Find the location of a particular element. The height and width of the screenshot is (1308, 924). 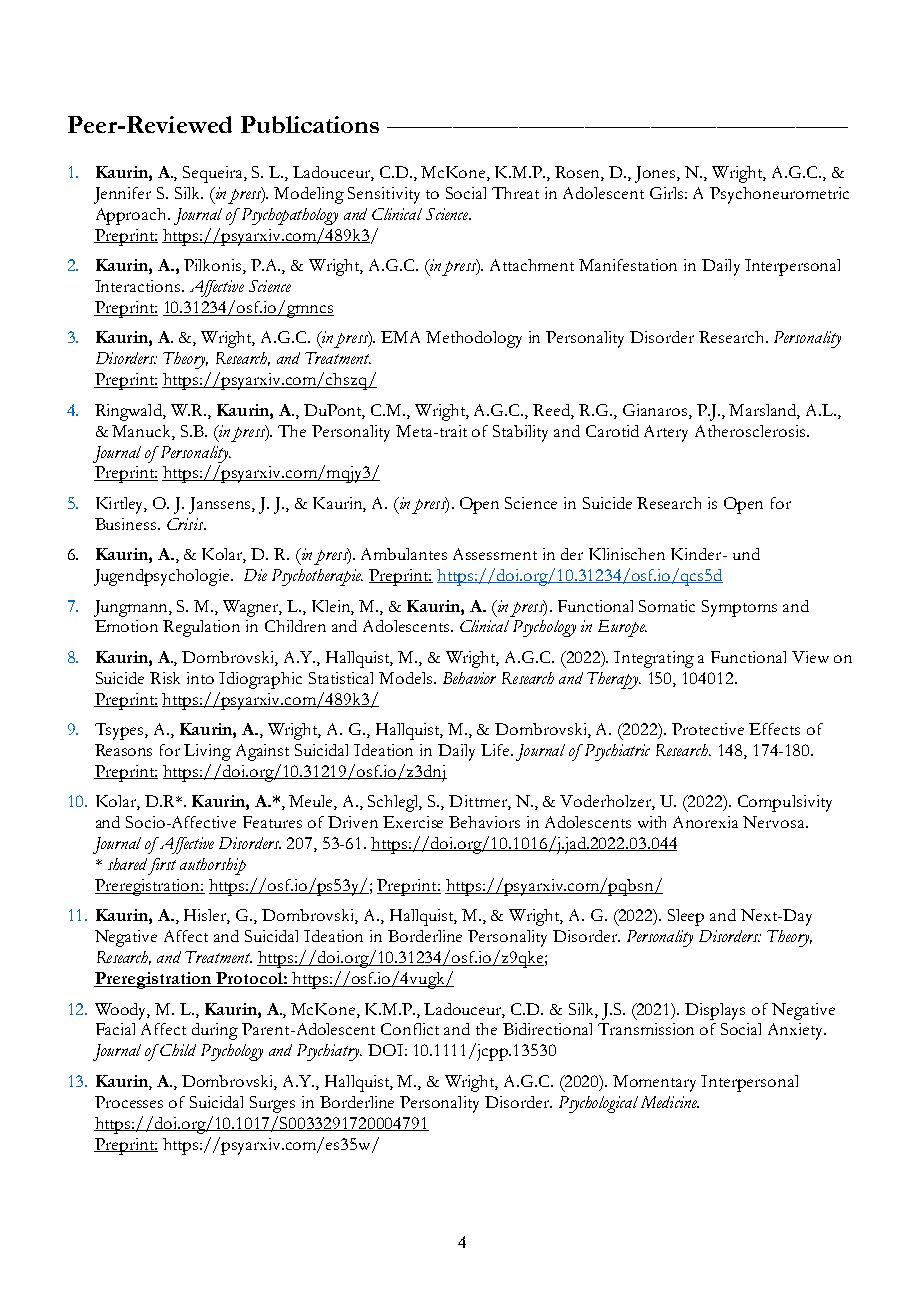

Threat is located at coordinates (515, 193).
